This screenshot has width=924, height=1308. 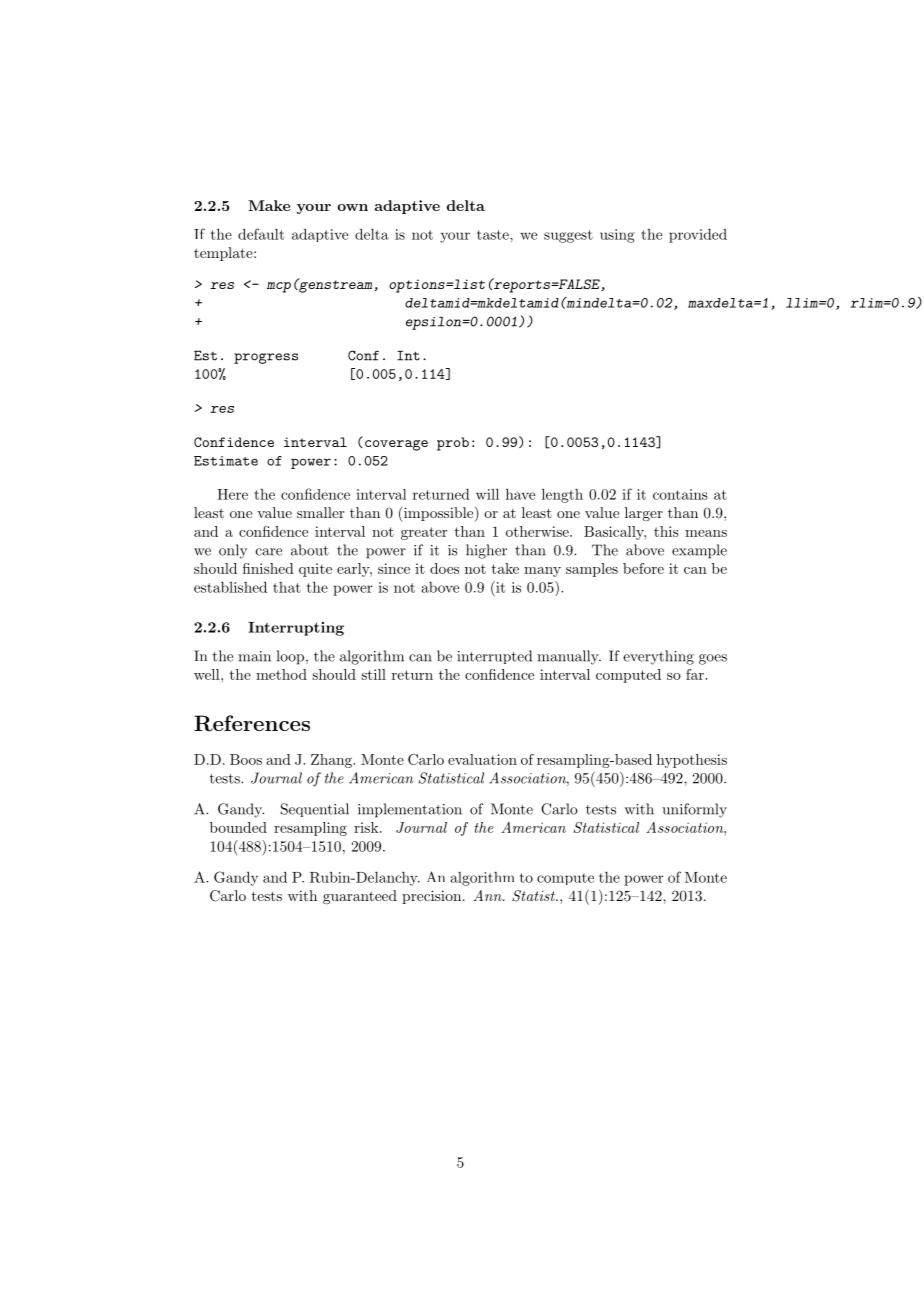 I want to click on Ann, so click(x=488, y=895).
